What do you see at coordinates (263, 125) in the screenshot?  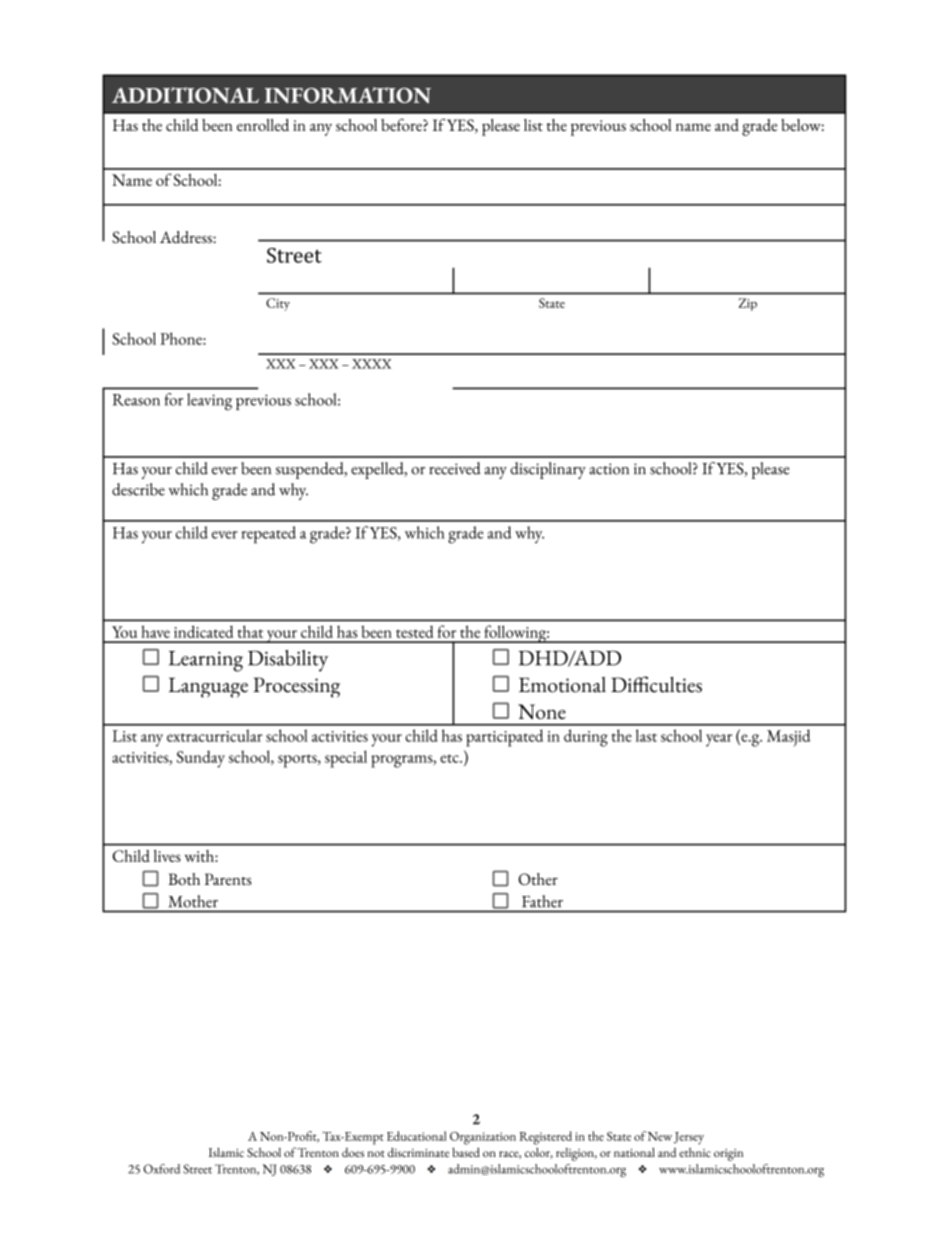 I see `enrolled` at bounding box center [263, 125].
